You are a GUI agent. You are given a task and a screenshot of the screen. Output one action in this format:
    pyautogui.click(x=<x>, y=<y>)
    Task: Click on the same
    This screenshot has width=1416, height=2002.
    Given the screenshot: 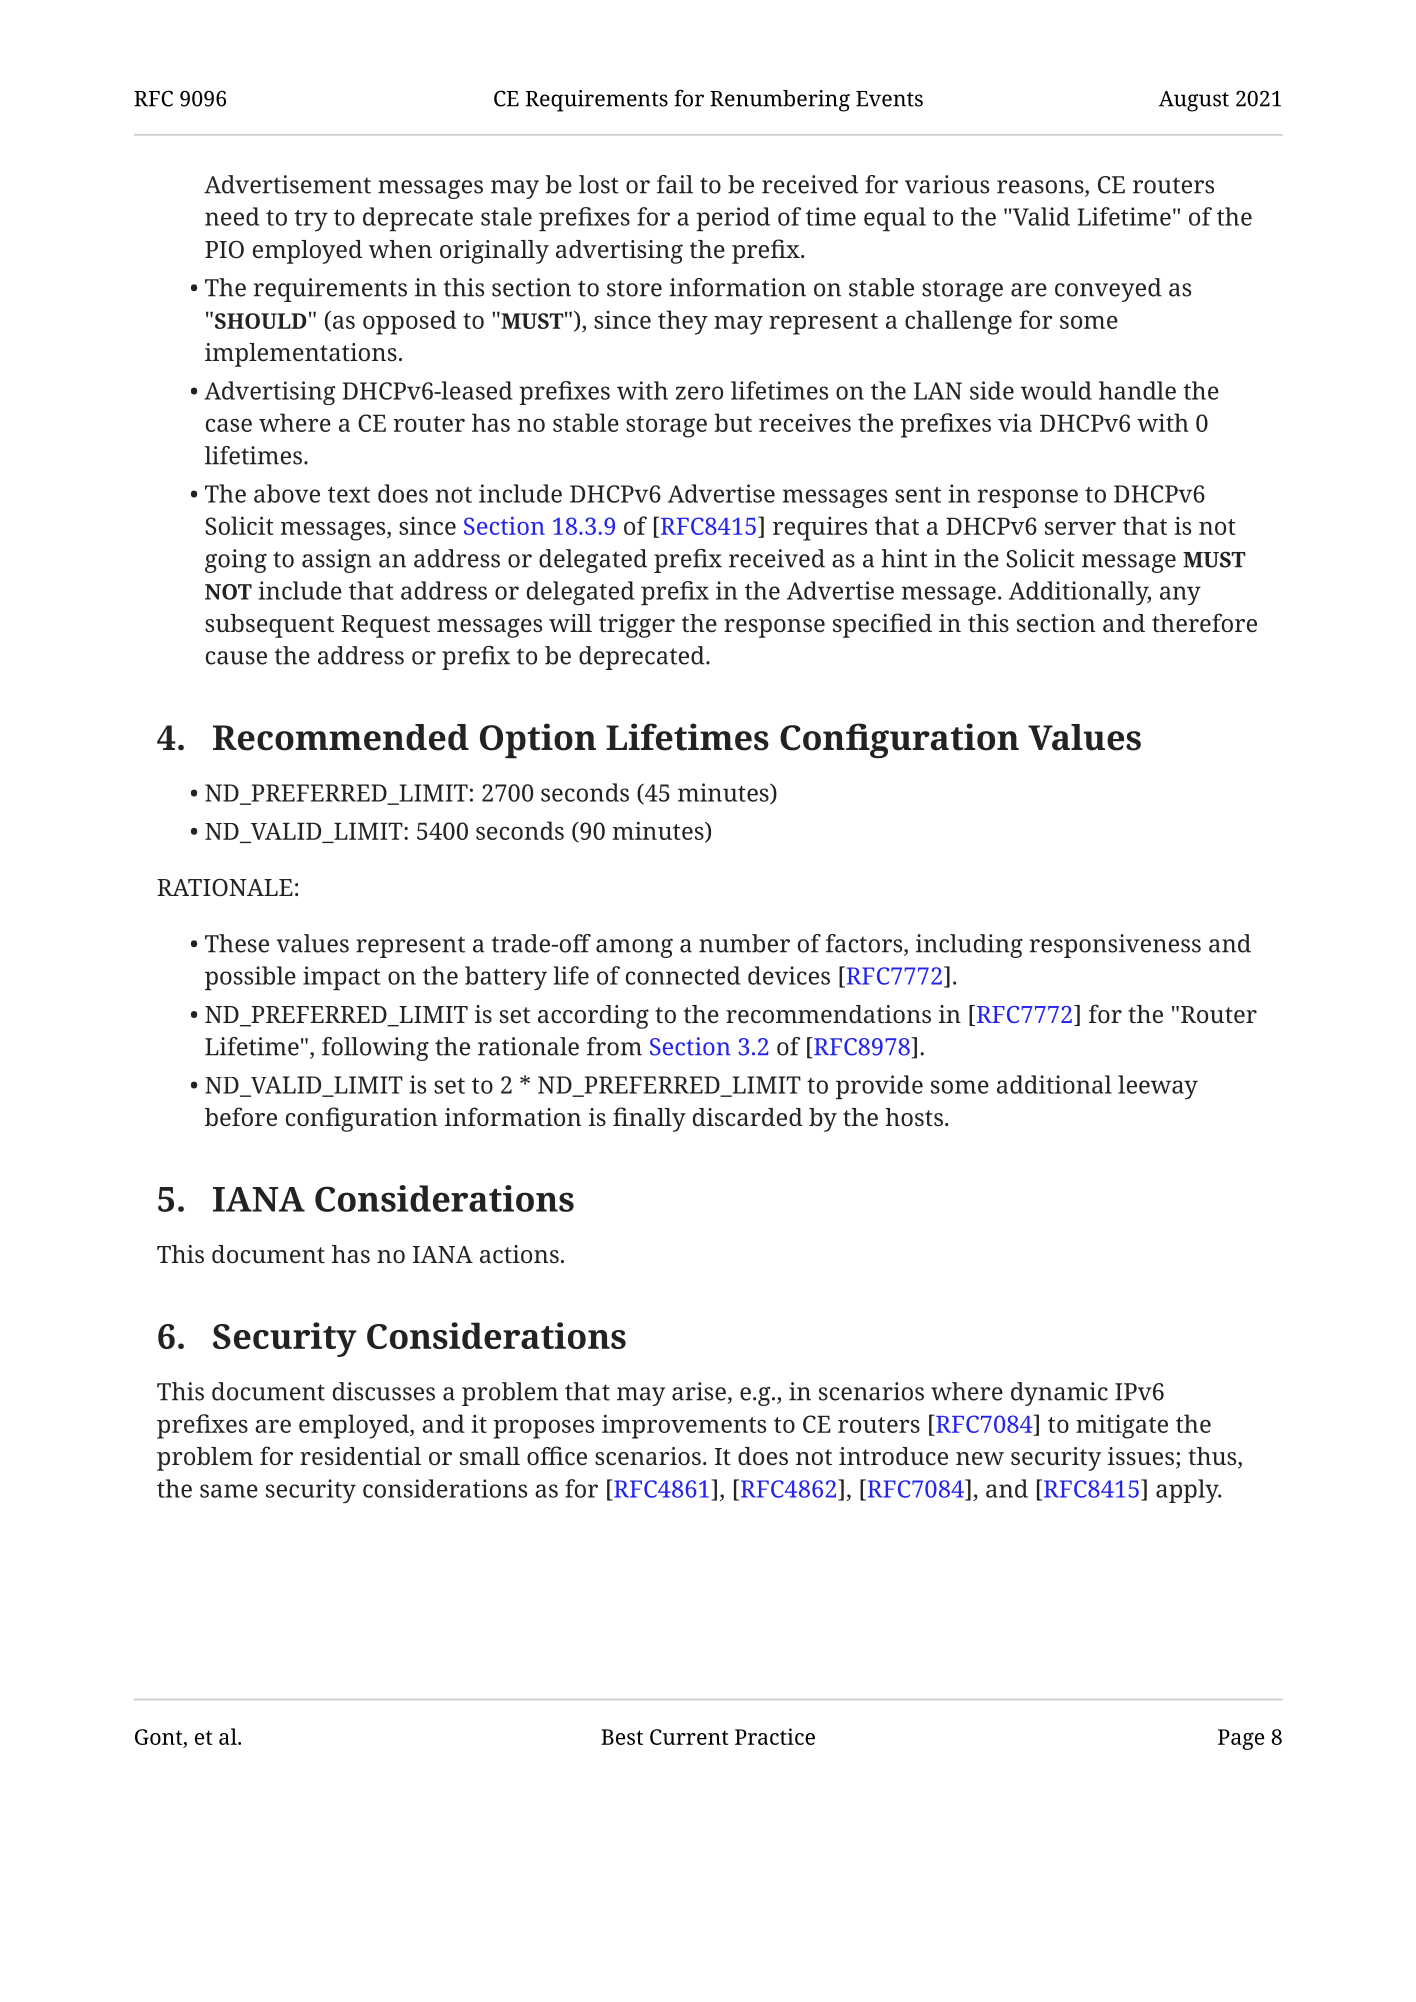 What is the action you would take?
    pyautogui.click(x=229, y=1491)
